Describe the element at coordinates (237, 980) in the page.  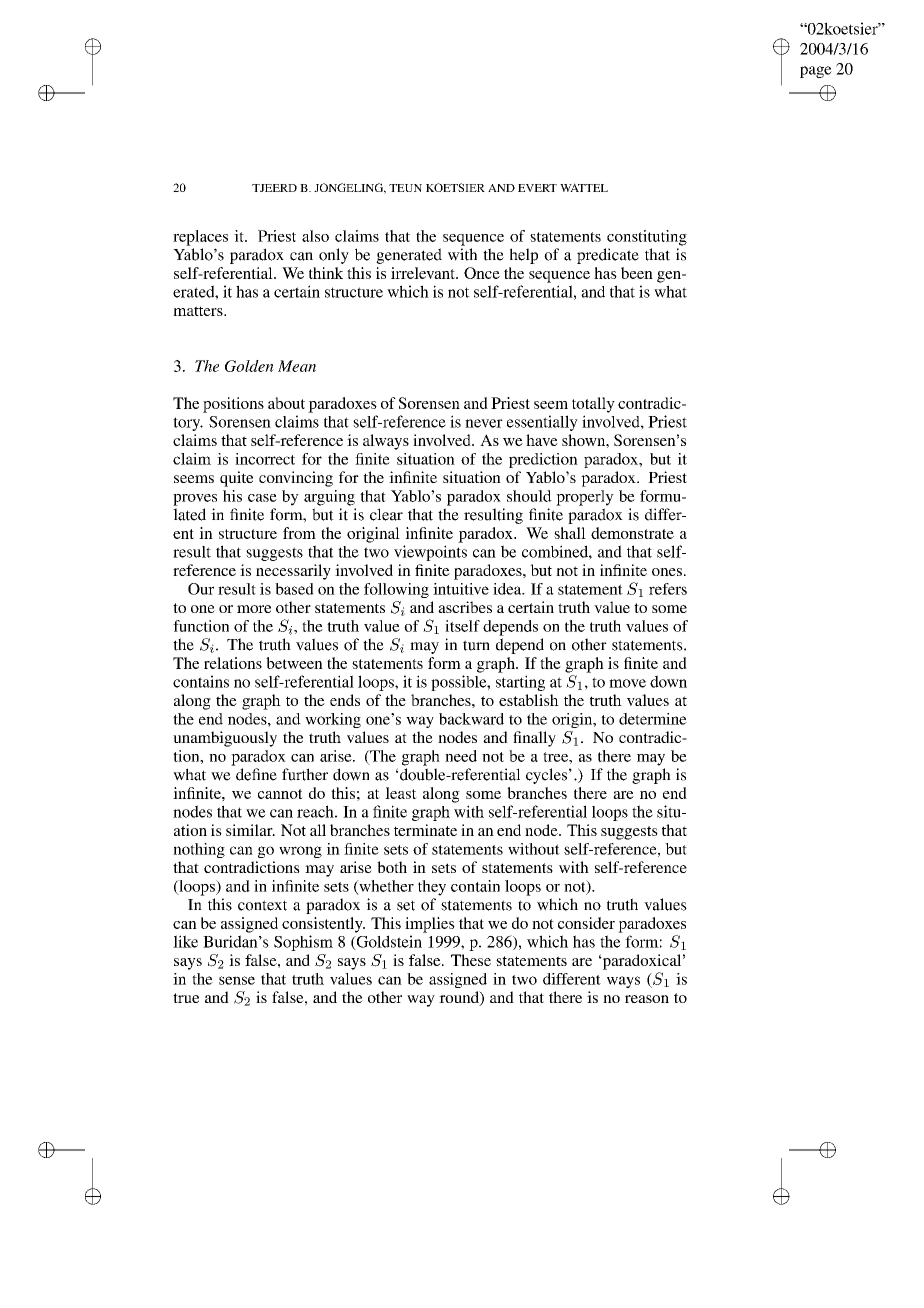
I see `sense` at that location.
